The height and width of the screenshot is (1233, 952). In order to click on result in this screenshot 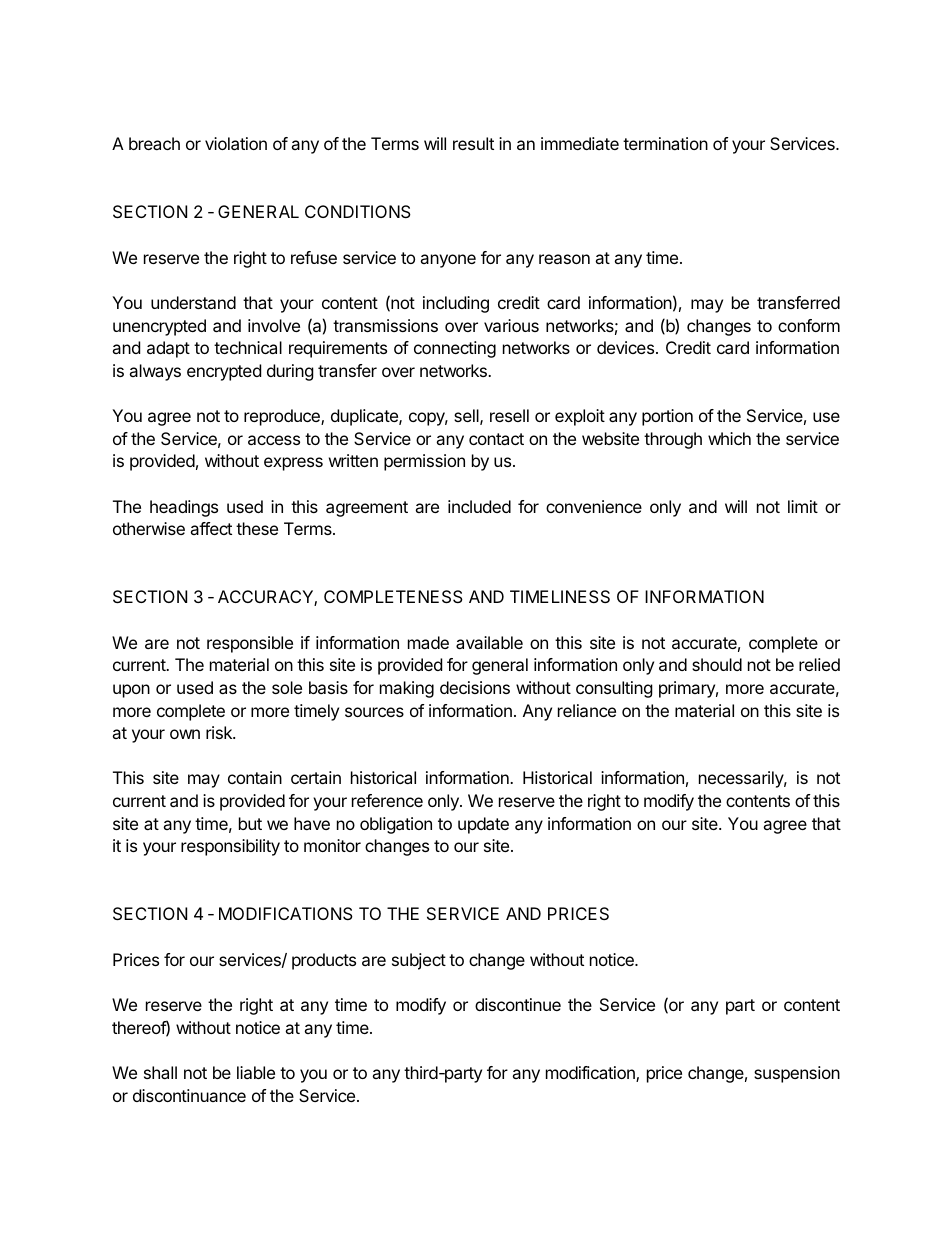, I will do `click(473, 143)`.
